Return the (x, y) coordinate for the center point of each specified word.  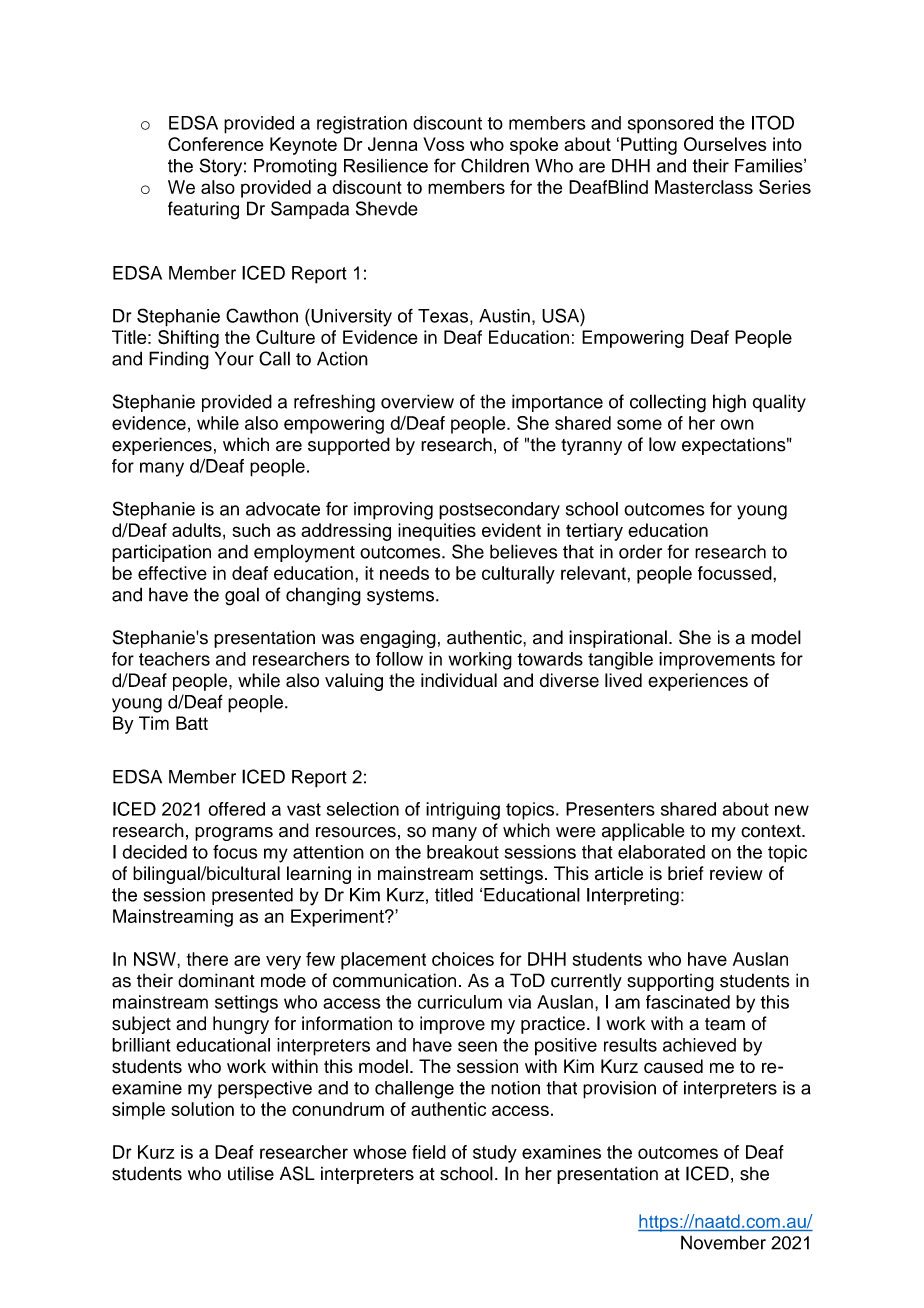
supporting (670, 982)
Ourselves (725, 144)
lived (623, 680)
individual (459, 680)
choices (463, 959)
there (207, 959)
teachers (174, 659)
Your (234, 358)
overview (417, 401)
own (737, 424)
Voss (443, 144)
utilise (251, 1173)
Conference (216, 144)
